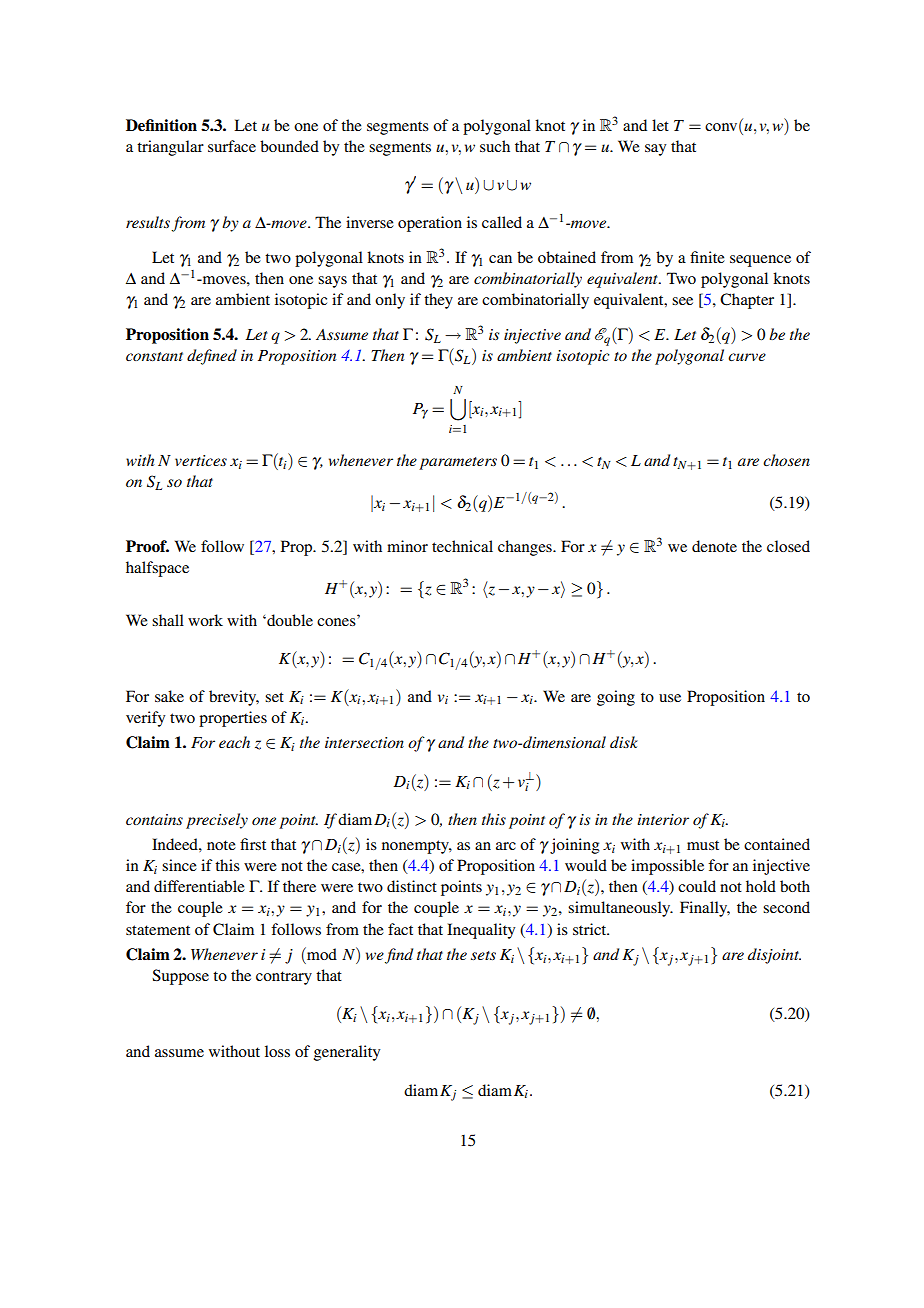  What do you see at coordinates (458, 463) in the screenshot?
I see `parameters` at bounding box center [458, 463].
